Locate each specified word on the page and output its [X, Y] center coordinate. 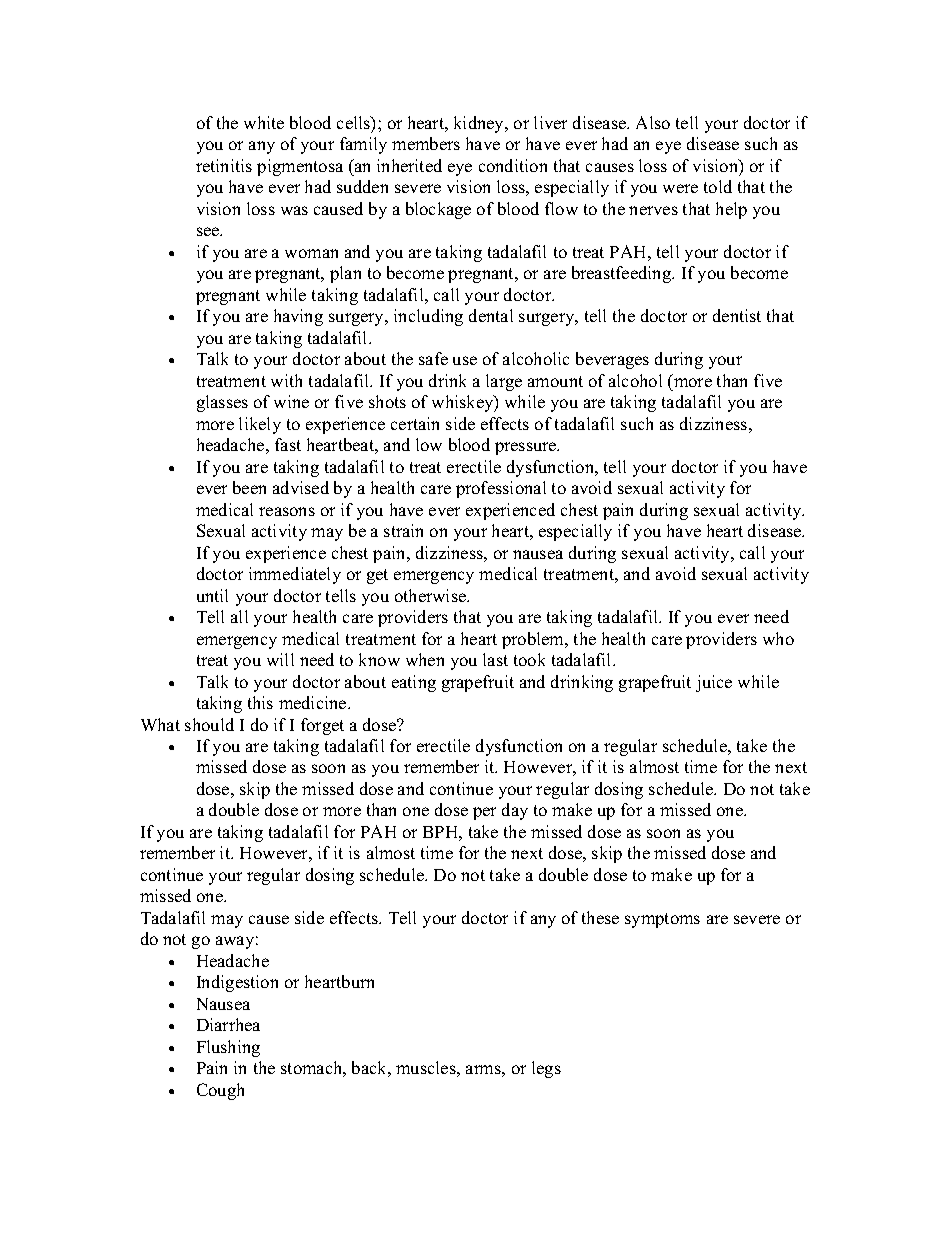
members [426, 143]
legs [546, 1069]
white [264, 122]
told [718, 186]
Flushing [228, 1048]
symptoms [662, 920]
